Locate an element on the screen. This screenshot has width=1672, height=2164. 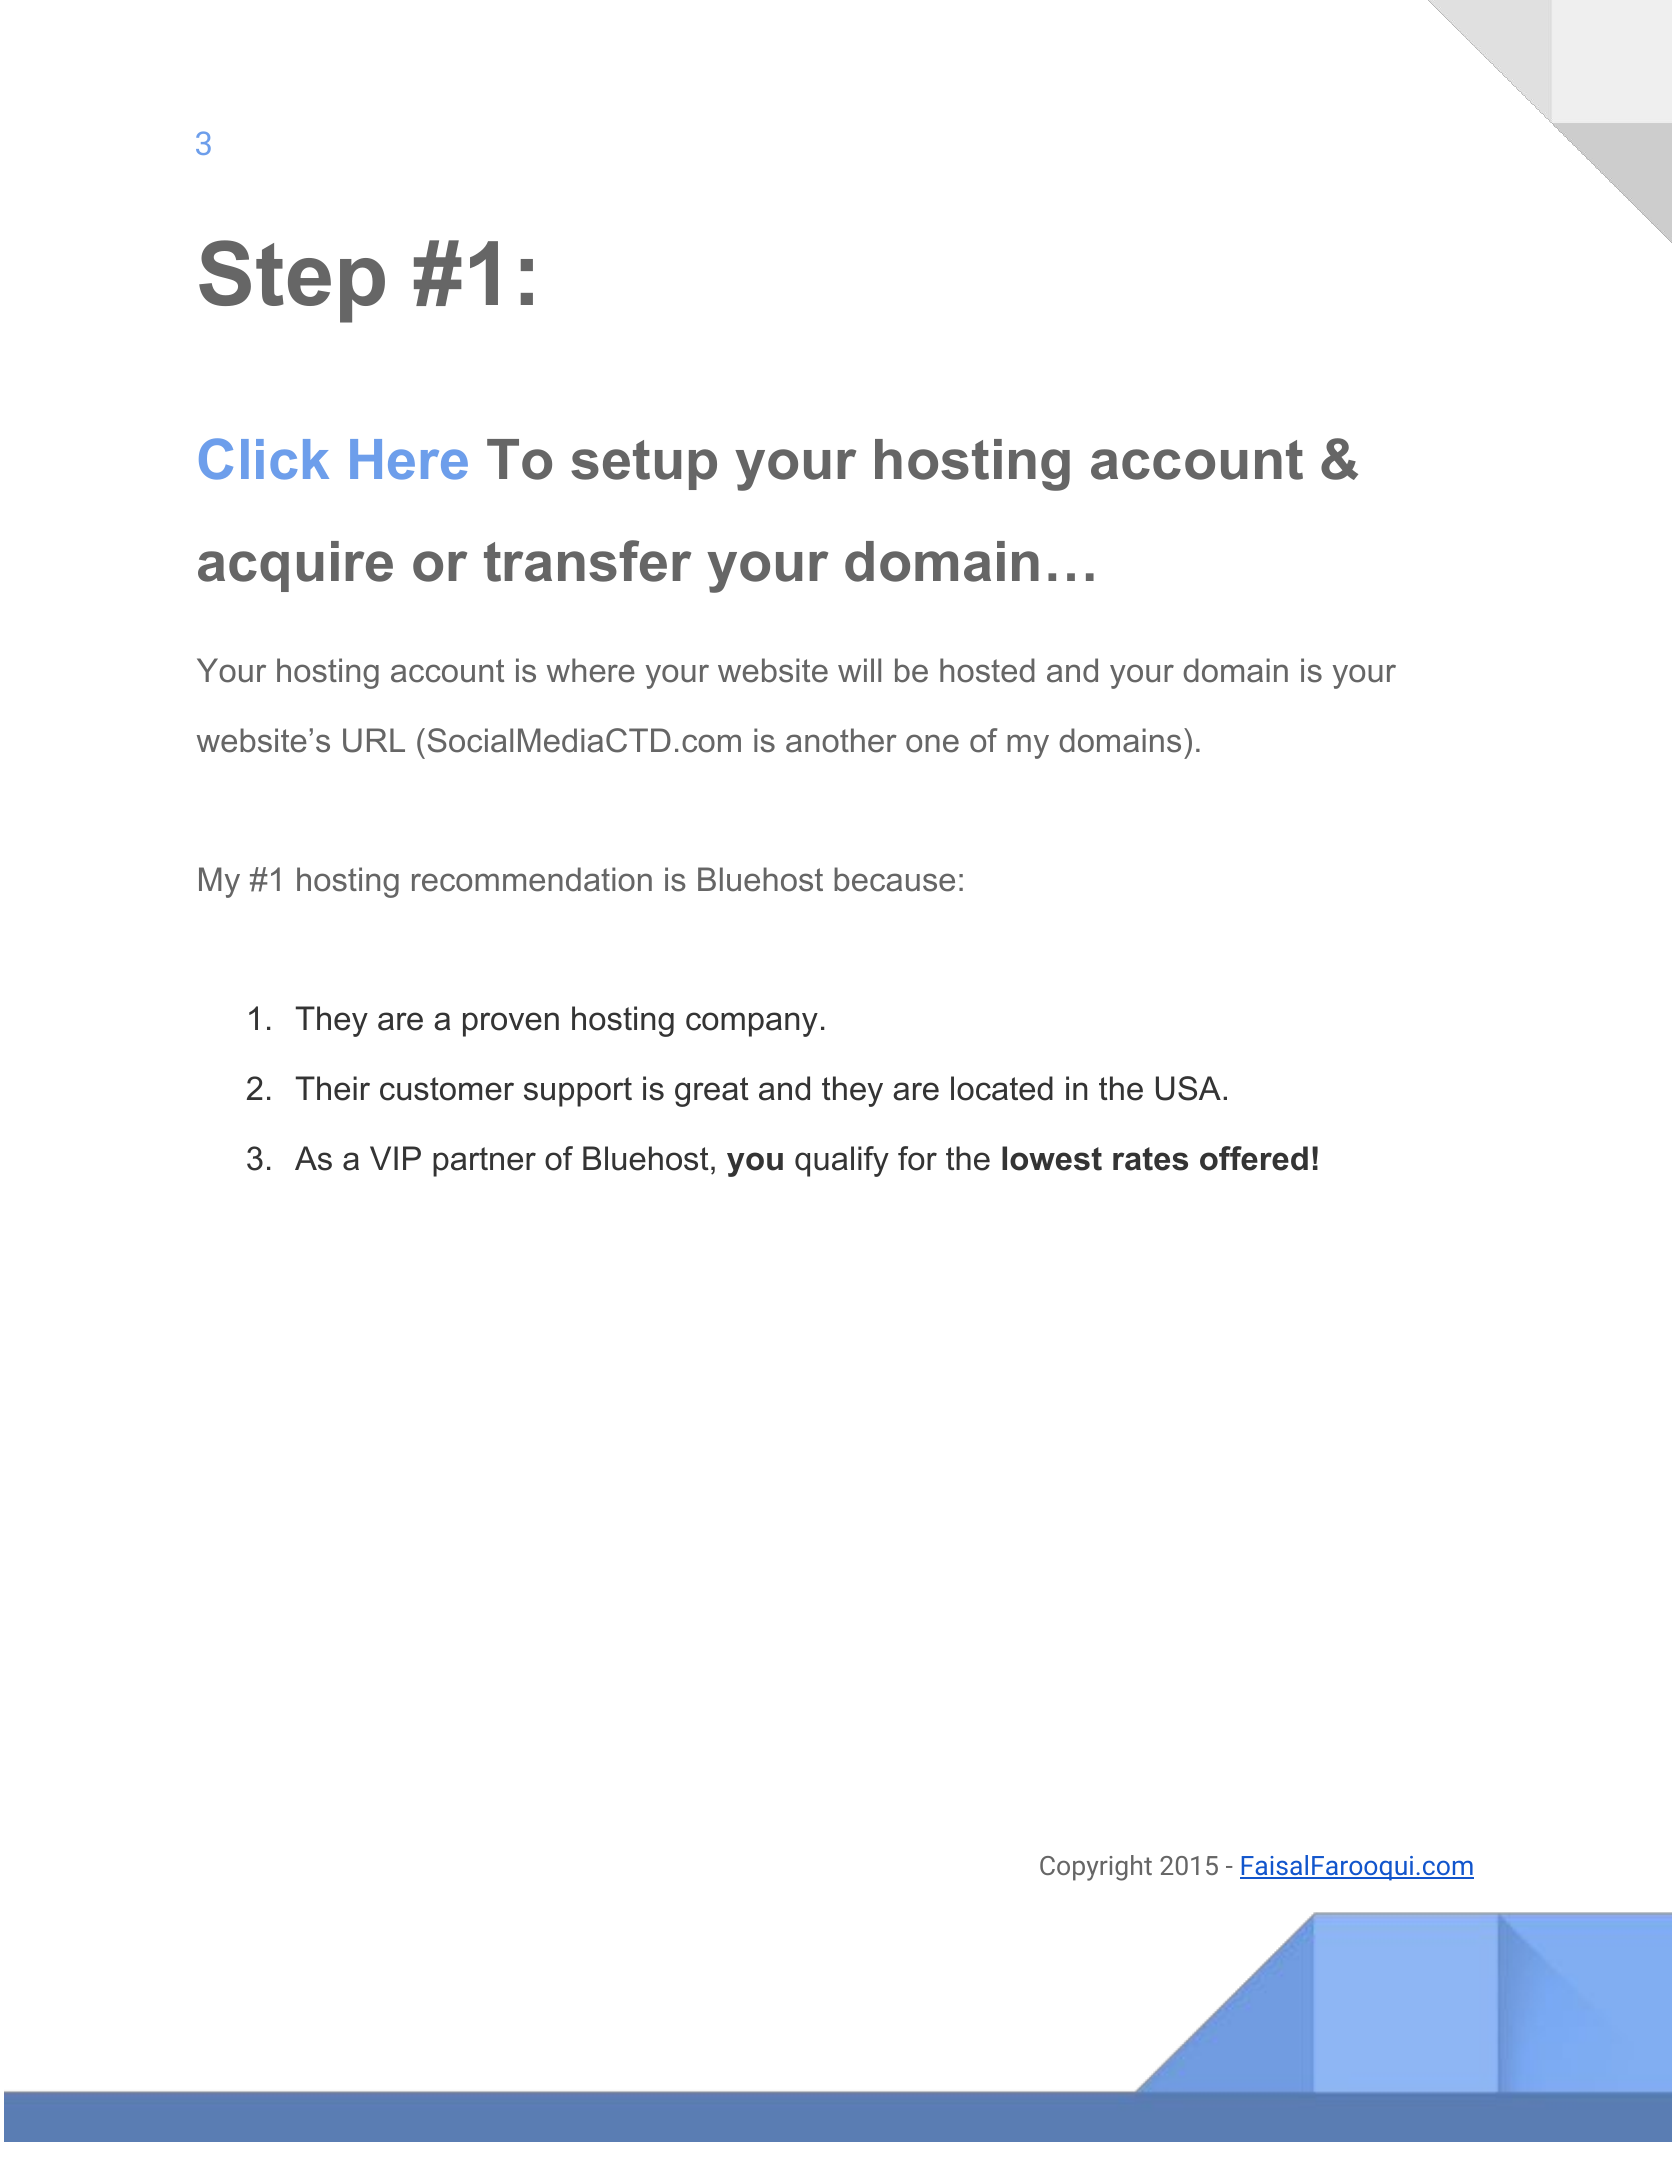
qualify is located at coordinates (842, 1161).
